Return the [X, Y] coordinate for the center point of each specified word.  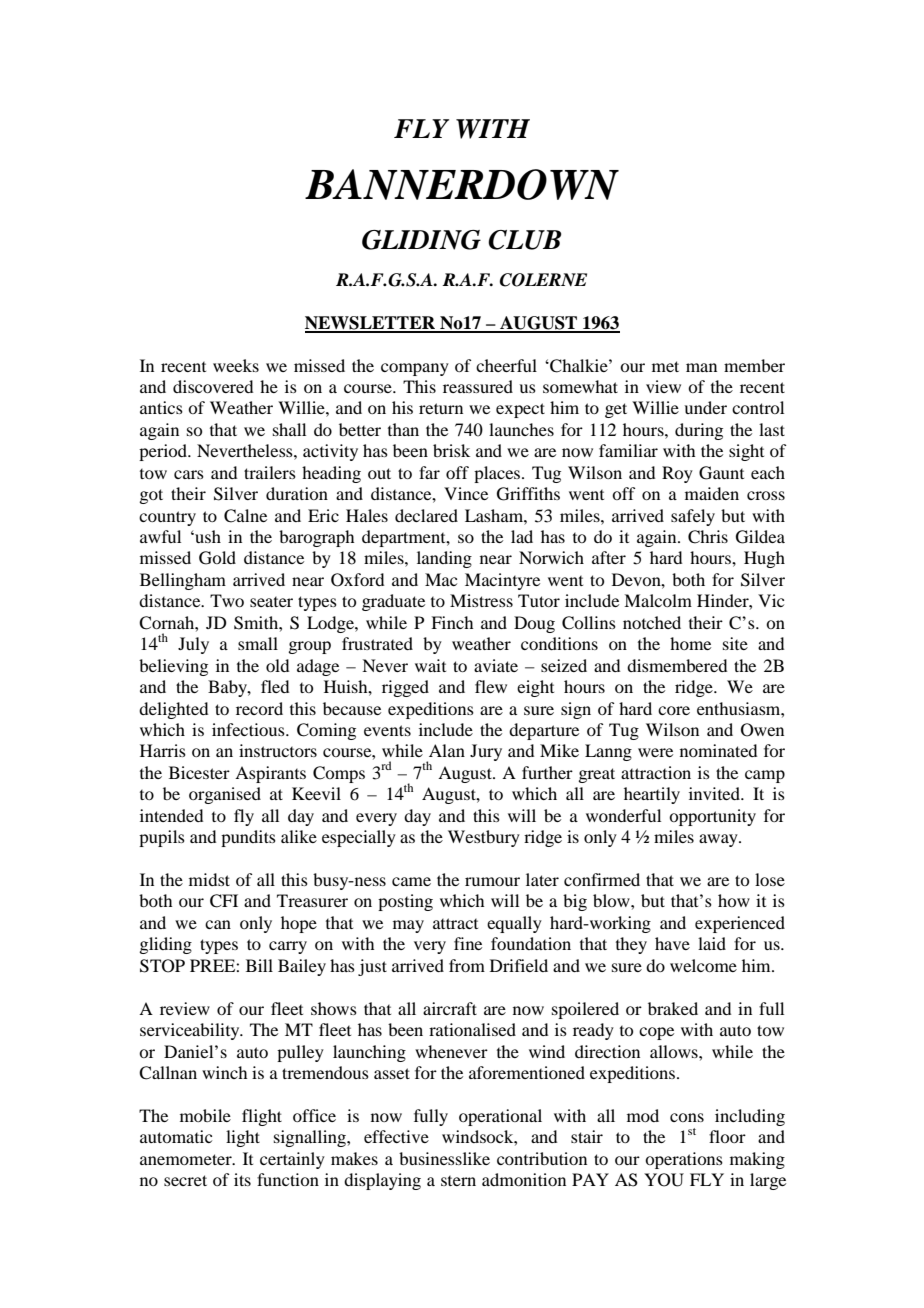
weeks [236, 365]
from [467, 965]
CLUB [524, 240]
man [701, 367]
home [690, 643]
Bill [259, 965]
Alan [447, 750]
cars [189, 474]
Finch [452, 622]
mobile [205, 1115]
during [699, 431]
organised [225, 795]
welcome [703, 965]
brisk [451, 450]
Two [227, 600]
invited [715, 793]
